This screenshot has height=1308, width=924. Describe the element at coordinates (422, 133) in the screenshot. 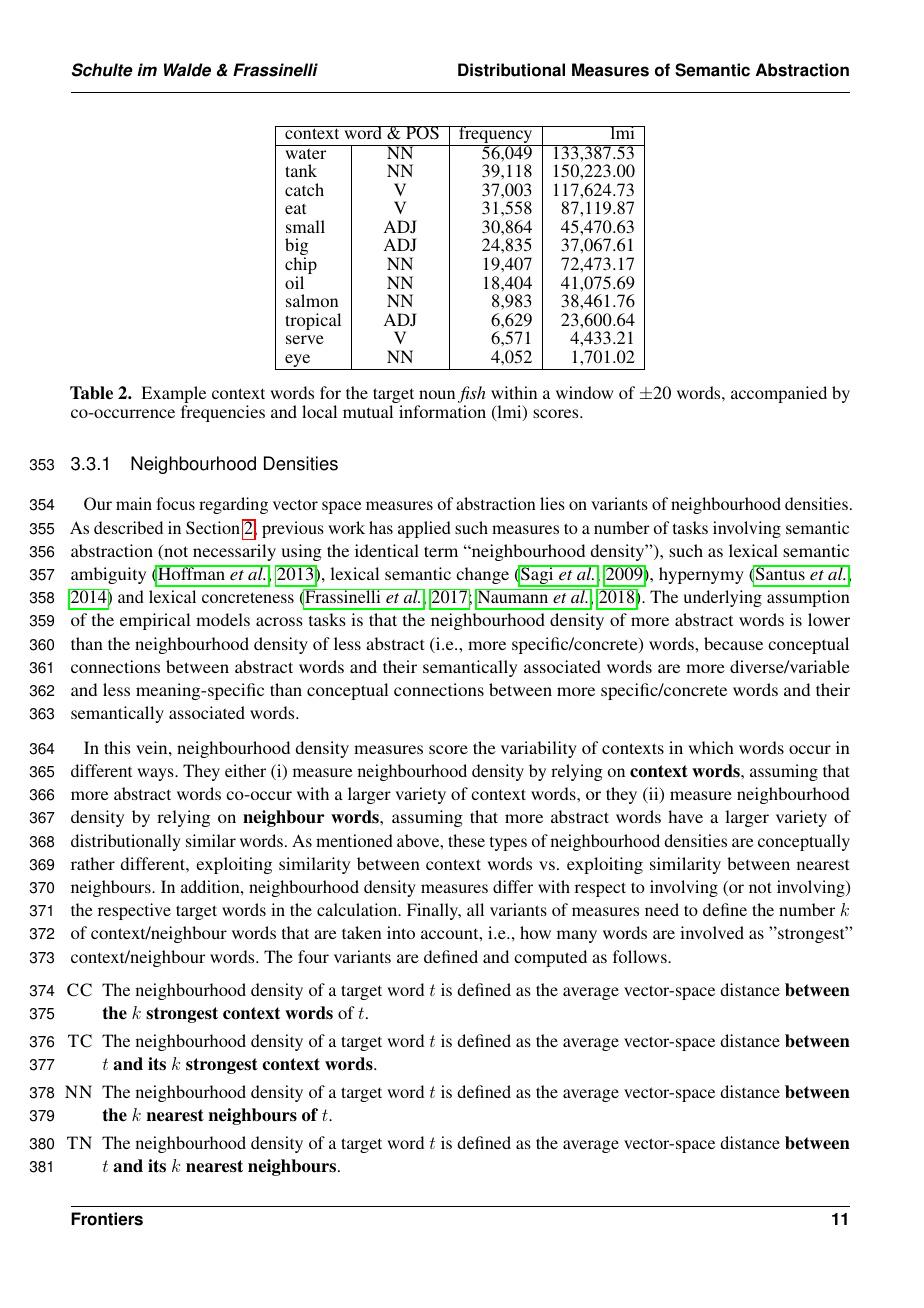

I see `POS` at that location.
